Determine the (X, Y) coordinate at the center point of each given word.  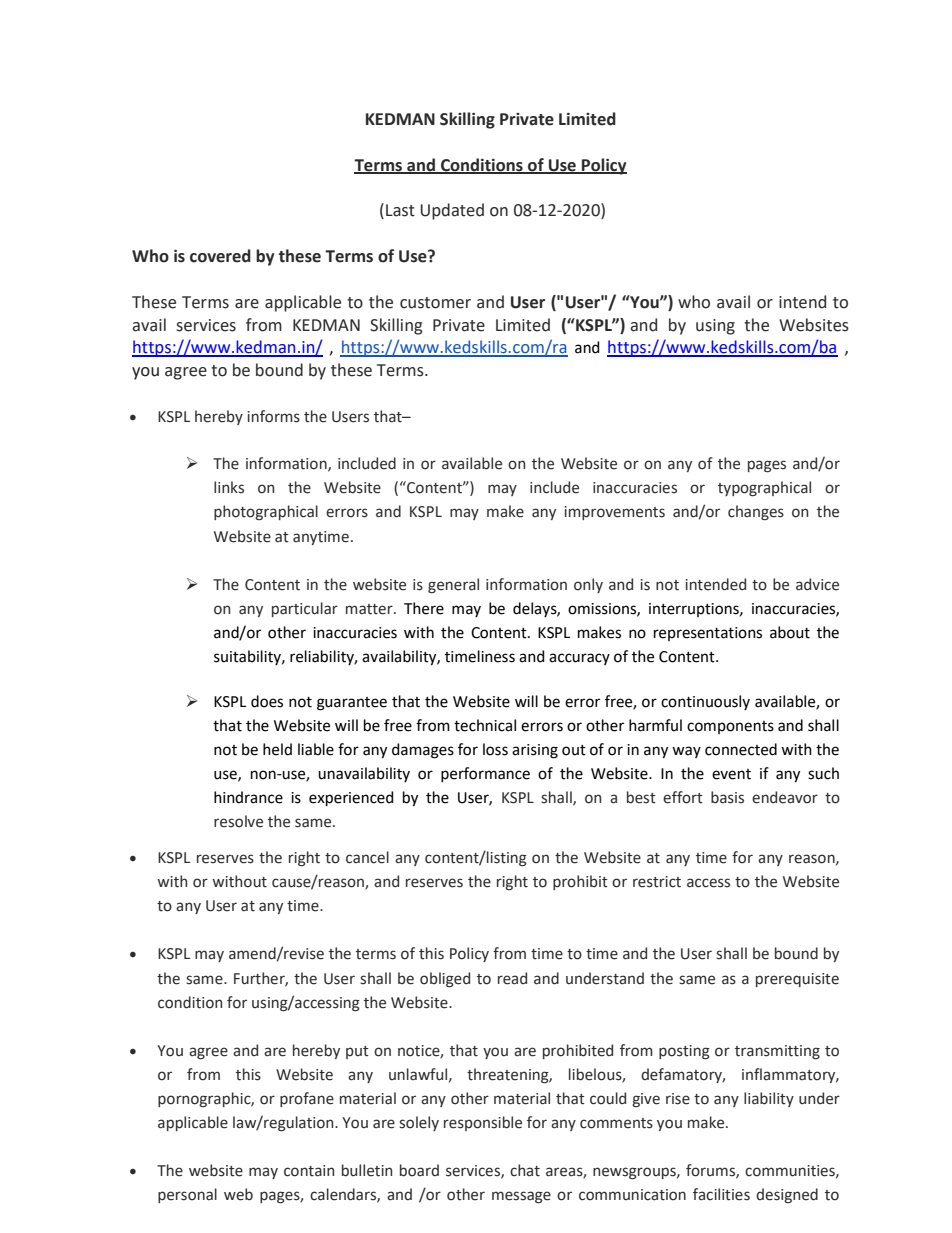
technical (485, 725)
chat (525, 1170)
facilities (721, 1194)
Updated (452, 211)
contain (309, 1171)
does (267, 701)
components (730, 727)
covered (220, 256)
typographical (764, 488)
